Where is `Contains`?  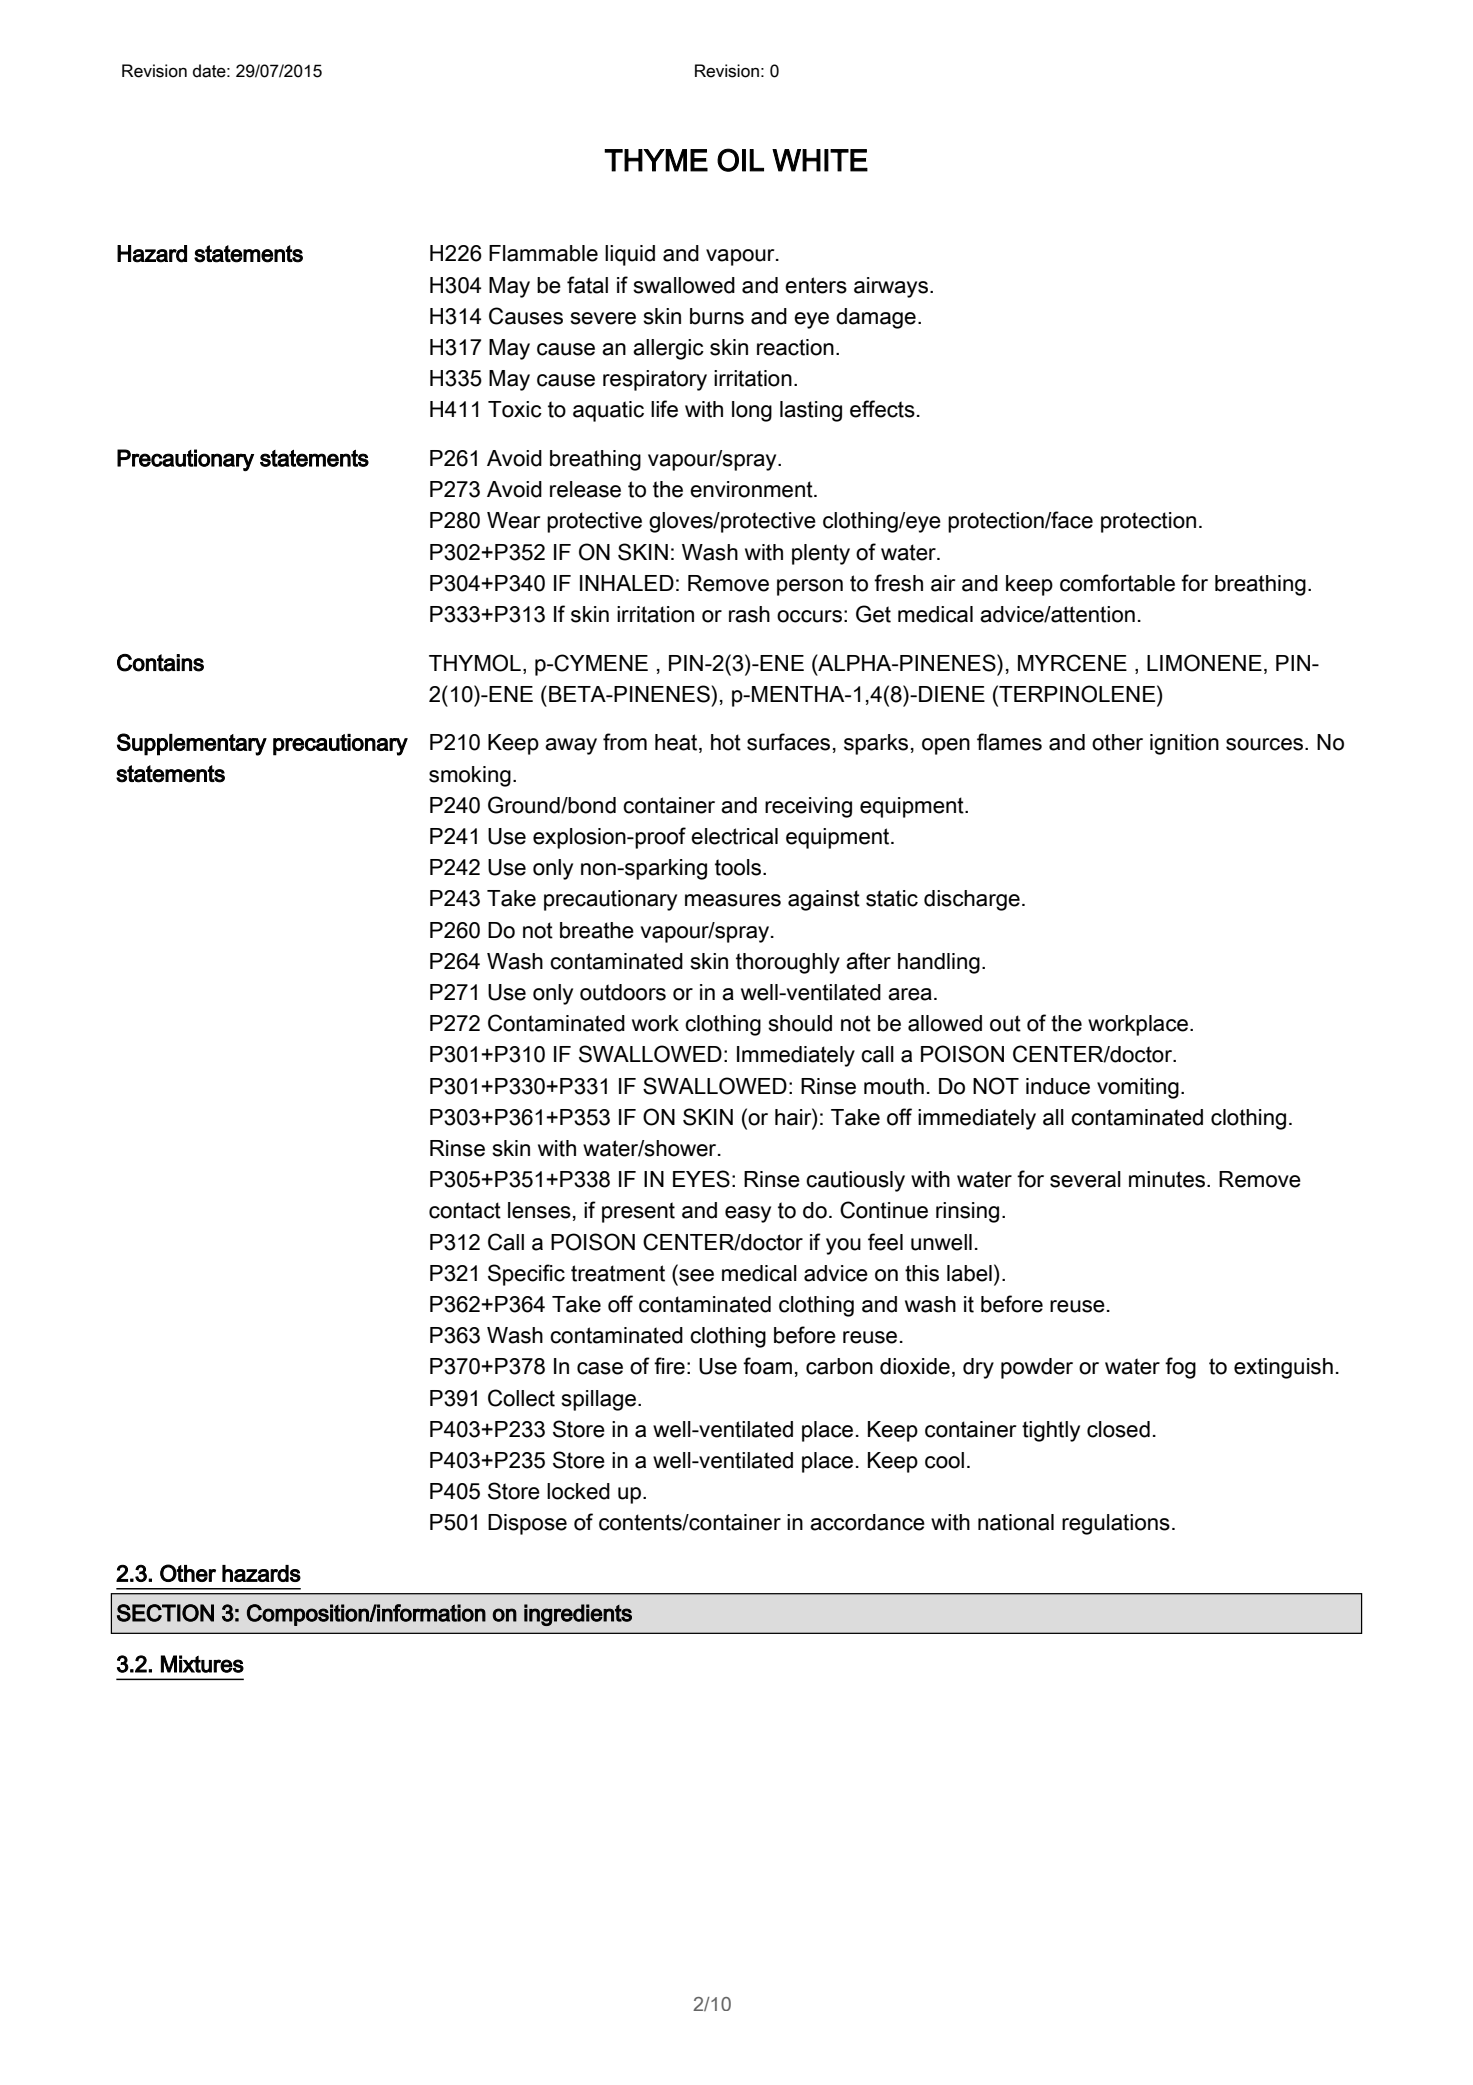 Contains is located at coordinates (160, 663).
